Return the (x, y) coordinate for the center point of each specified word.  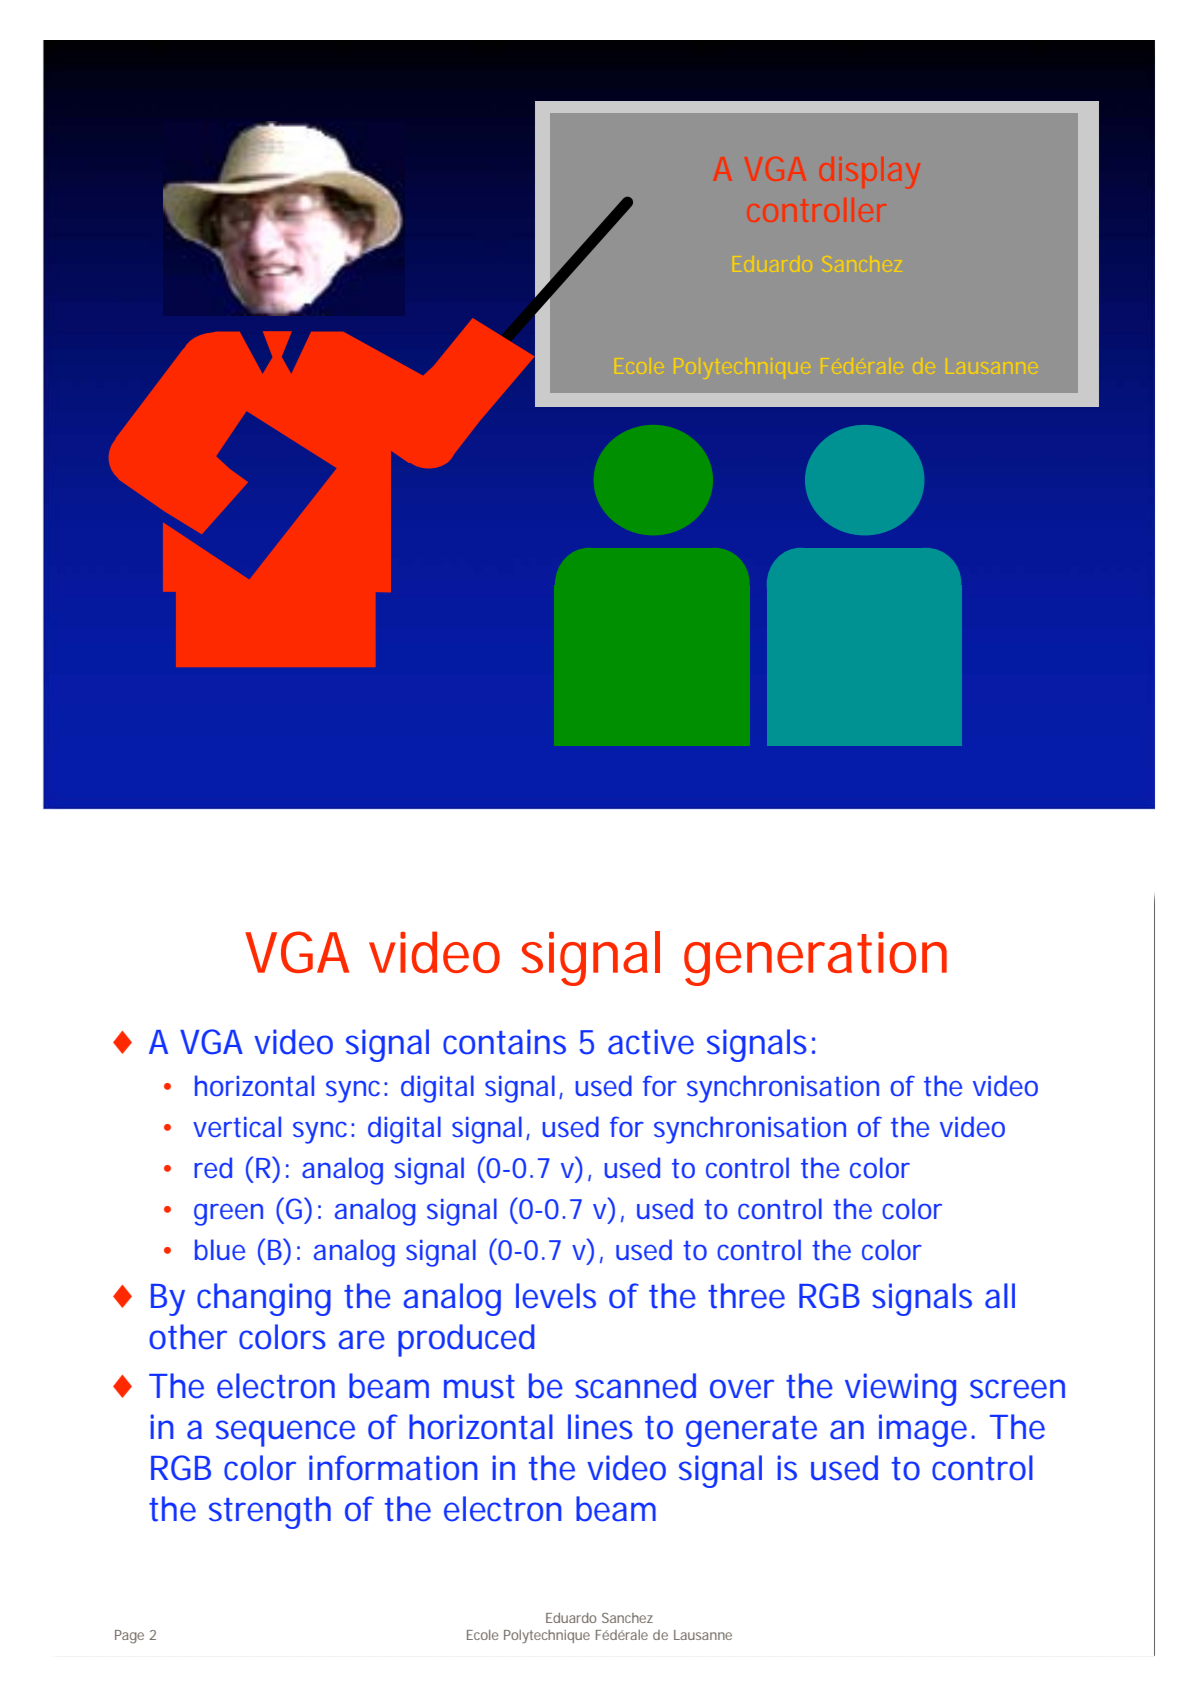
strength (270, 1512)
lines (600, 1427)
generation (815, 959)
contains (504, 1042)
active (651, 1042)
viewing (900, 1389)
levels (556, 1296)
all (1000, 1296)
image (923, 1430)
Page (129, 1637)
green (228, 1215)
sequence (285, 1433)
